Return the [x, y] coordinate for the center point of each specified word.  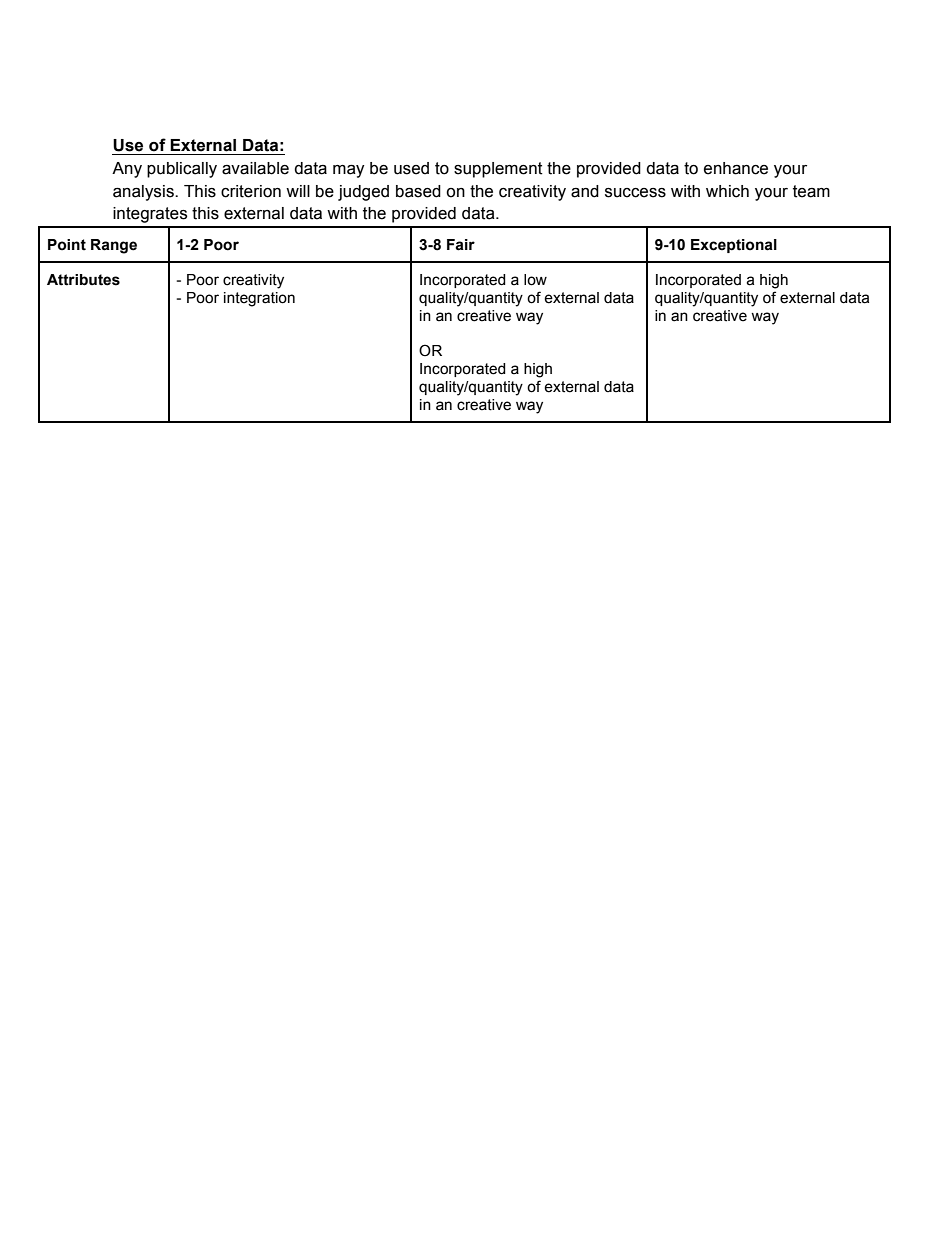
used [411, 168]
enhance [736, 168]
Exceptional [734, 246]
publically [182, 170]
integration [259, 299]
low [535, 280]
